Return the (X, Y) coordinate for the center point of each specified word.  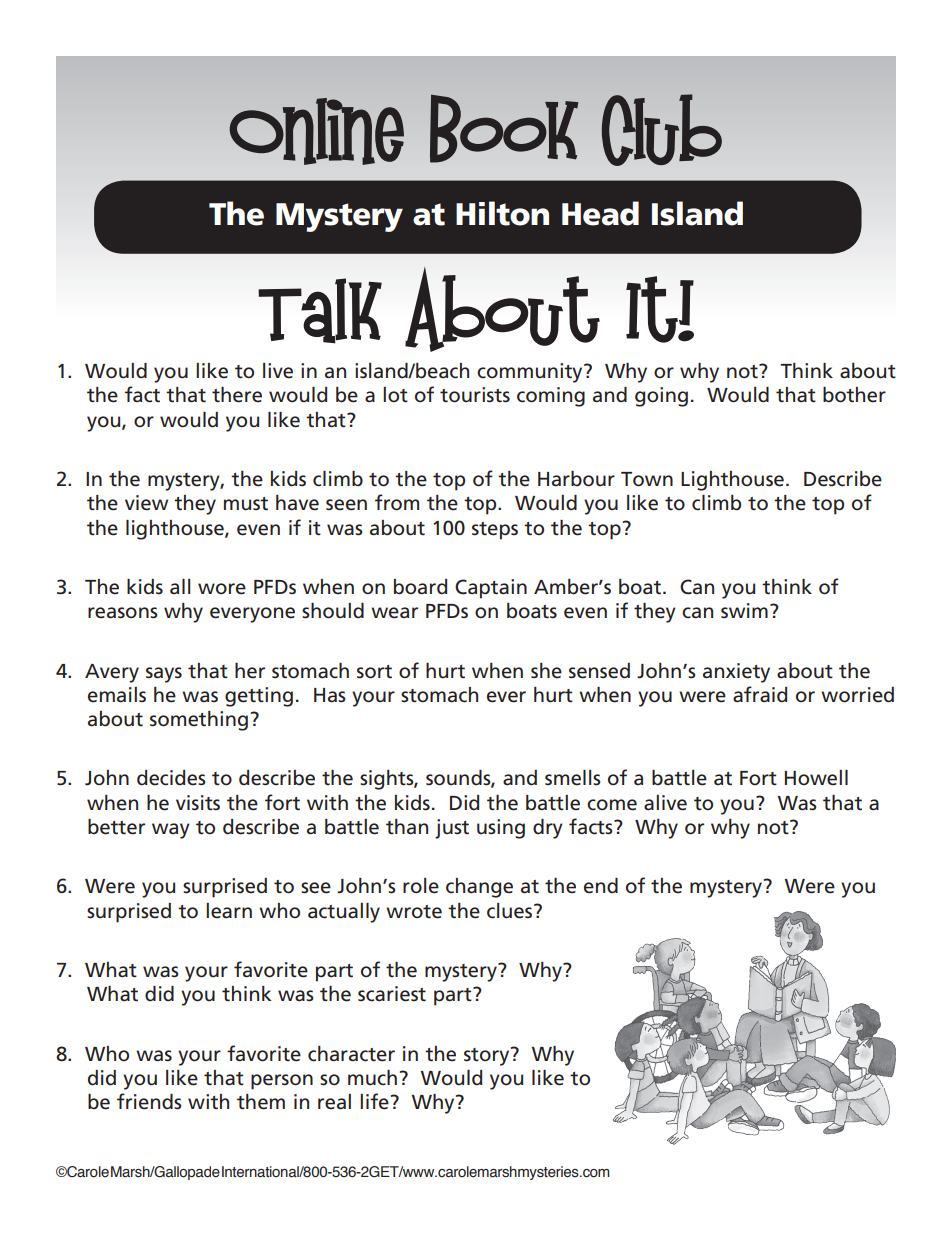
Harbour (576, 479)
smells (573, 778)
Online (317, 131)
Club (662, 130)
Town (647, 479)
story (488, 1056)
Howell (816, 778)
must (246, 504)
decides (171, 778)
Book (504, 128)
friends (149, 1101)
